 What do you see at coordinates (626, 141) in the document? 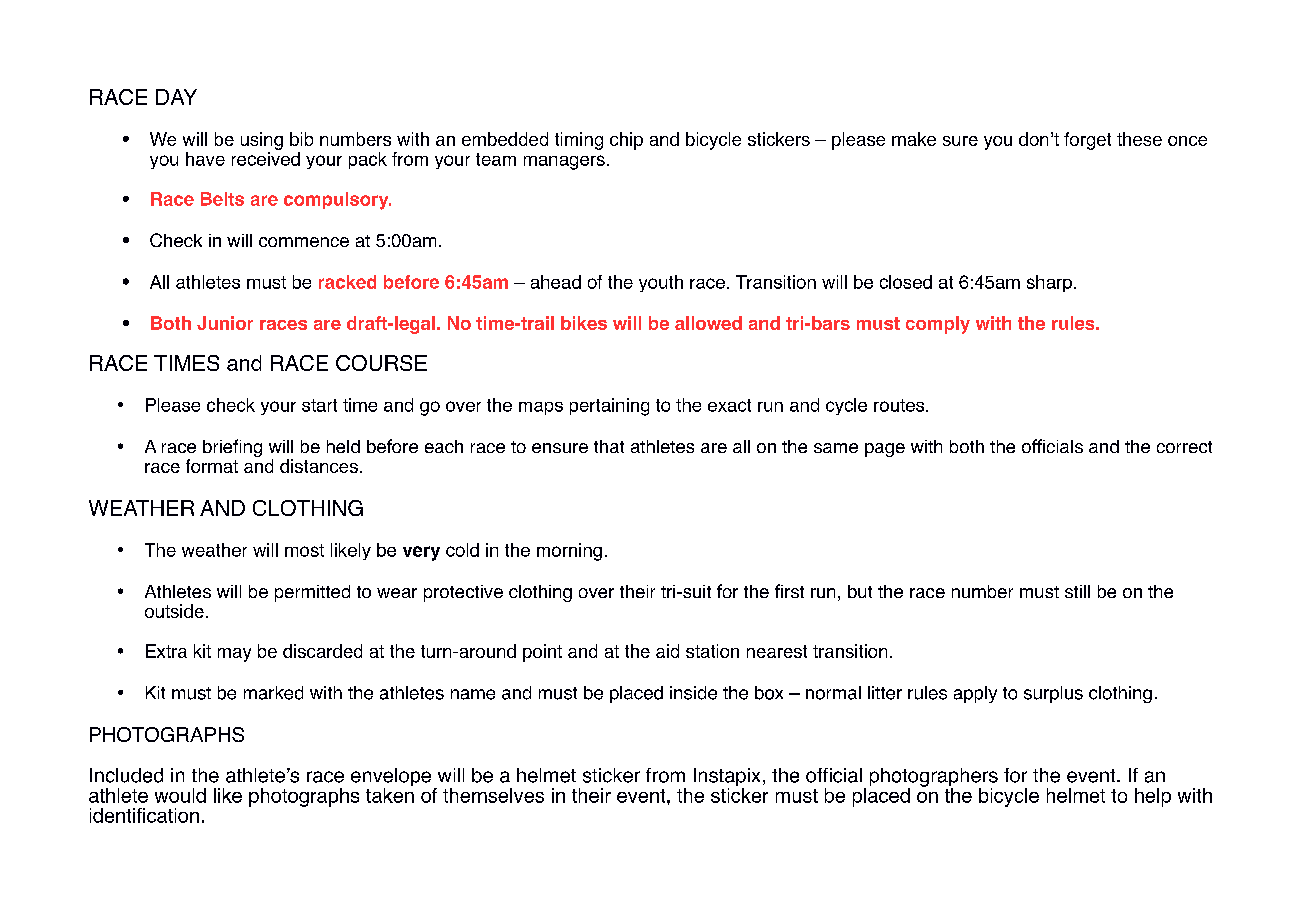
I see `chip` at bounding box center [626, 141].
